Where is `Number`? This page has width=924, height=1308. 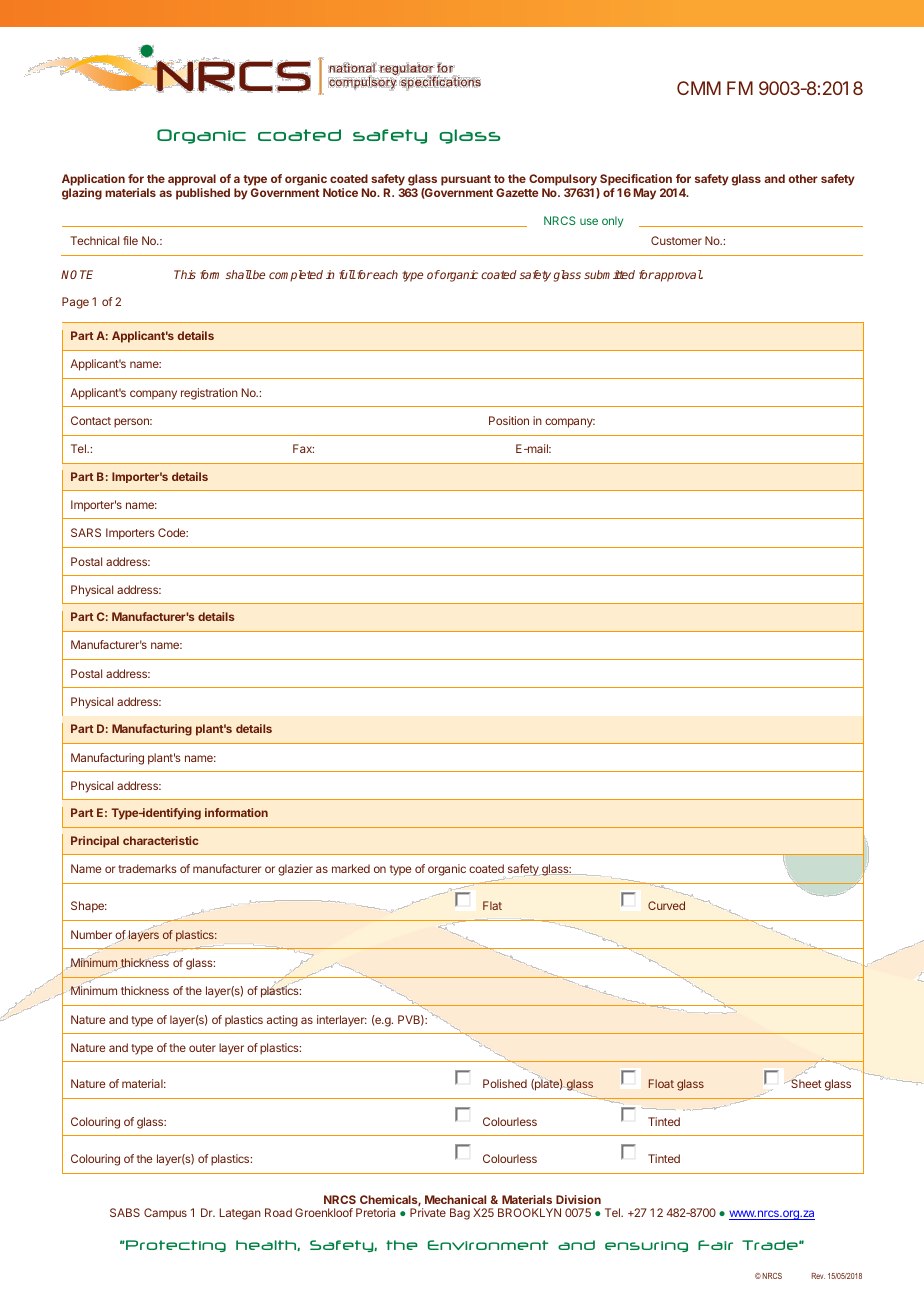
Number is located at coordinates (91, 934).
